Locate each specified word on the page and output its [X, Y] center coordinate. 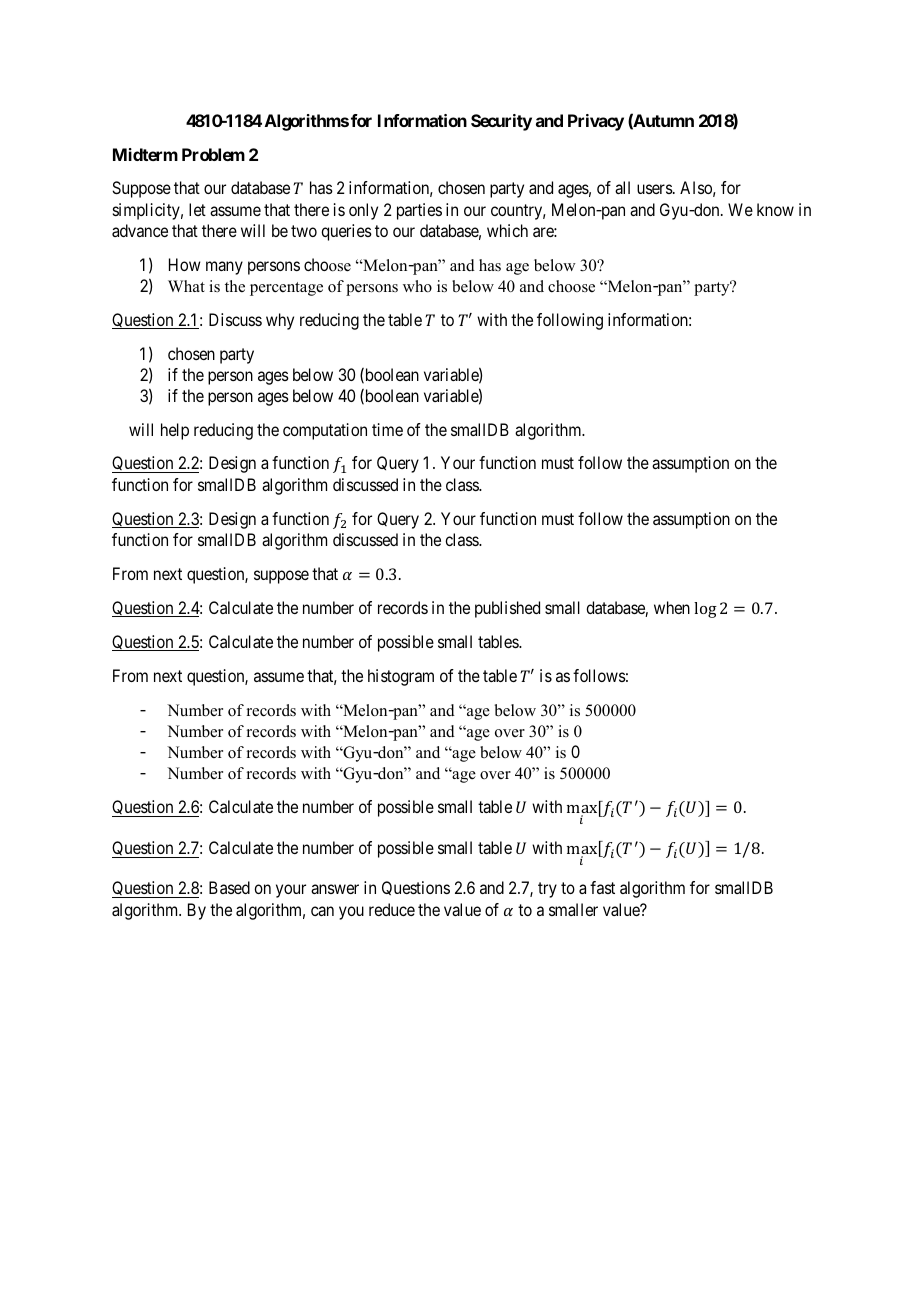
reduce [392, 909]
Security [501, 122]
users [655, 189]
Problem [213, 154]
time [387, 429]
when [672, 607]
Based [229, 887]
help [175, 431]
